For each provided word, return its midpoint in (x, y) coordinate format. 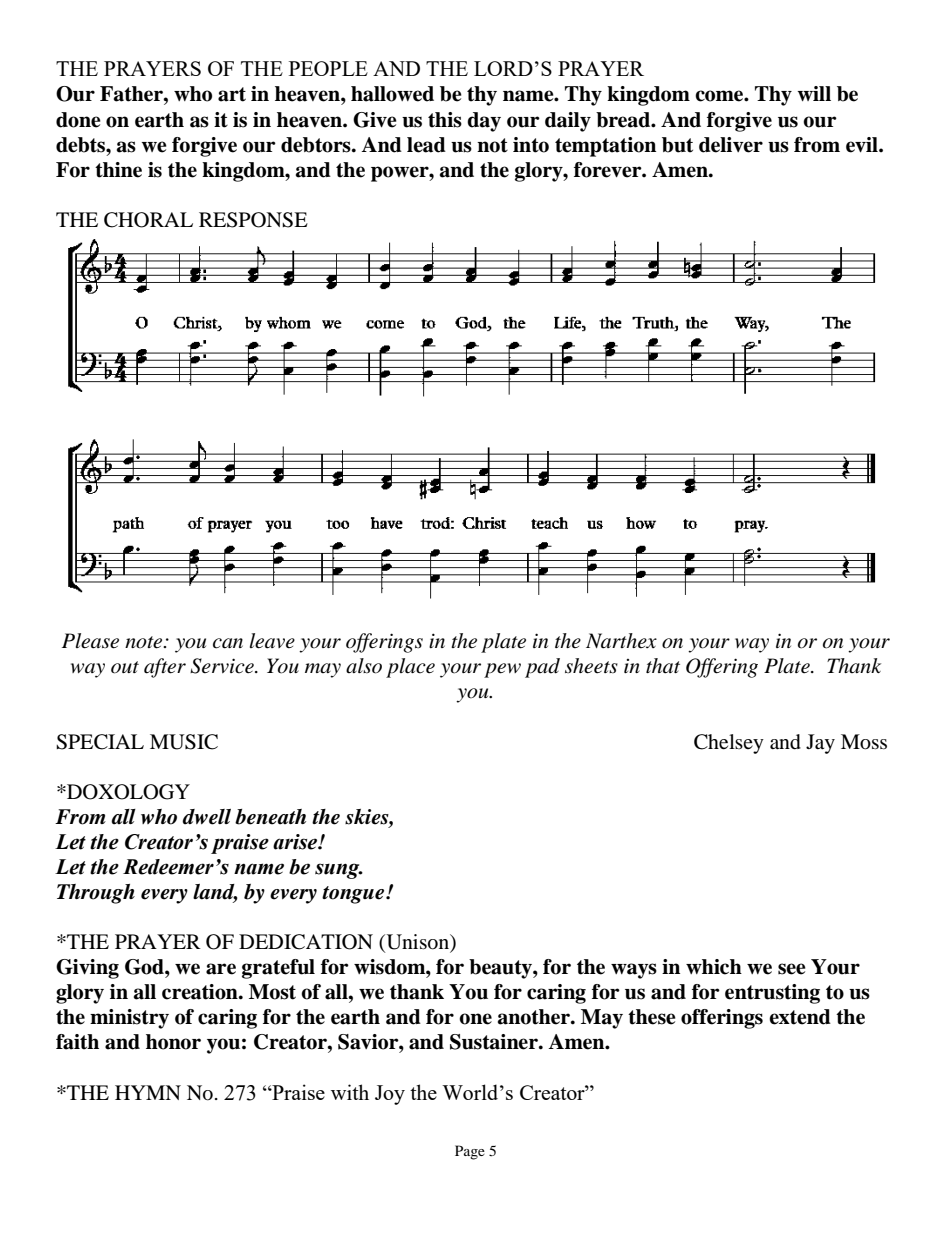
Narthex (621, 641)
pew (502, 670)
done (78, 120)
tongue (354, 895)
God (145, 967)
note (145, 642)
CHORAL (148, 220)
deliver (731, 145)
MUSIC (184, 742)
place (410, 668)
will (814, 93)
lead (426, 145)
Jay (820, 744)
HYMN (148, 1092)
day (484, 122)
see (792, 969)
